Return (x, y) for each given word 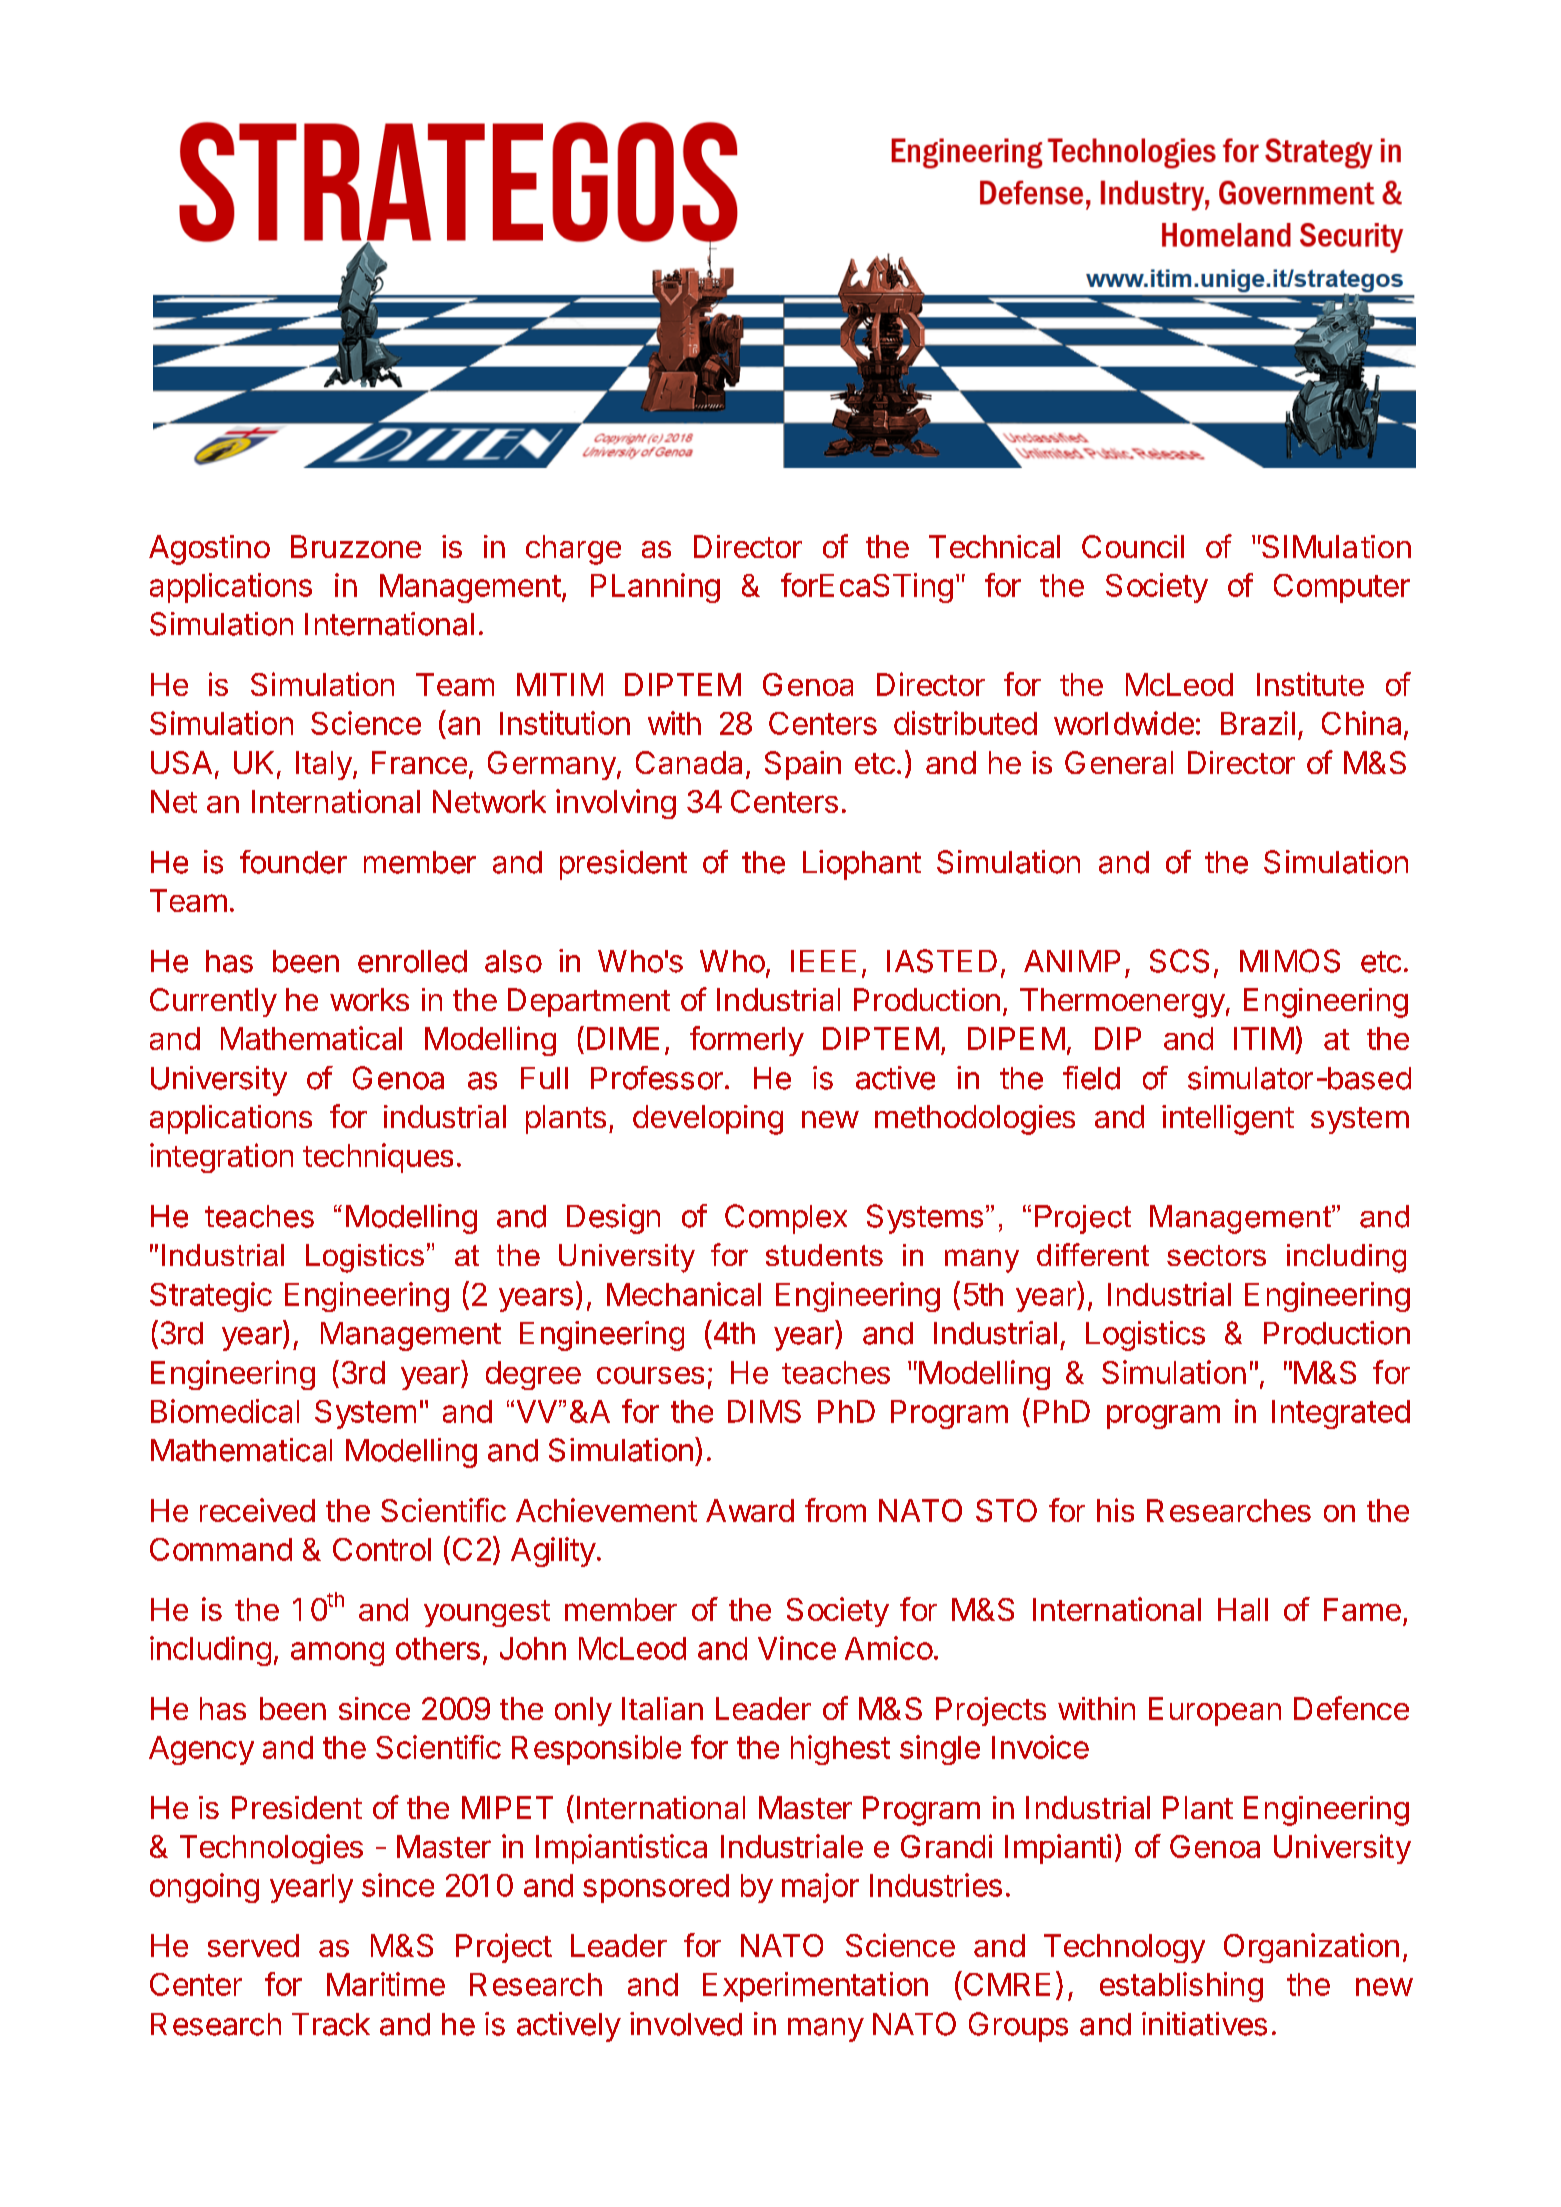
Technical (994, 546)
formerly (747, 1041)
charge (573, 550)
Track (331, 2024)
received (257, 1510)
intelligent (1228, 1120)
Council (1133, 546)
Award (750, 1510)
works (369, 999)
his (1115, 1510)
